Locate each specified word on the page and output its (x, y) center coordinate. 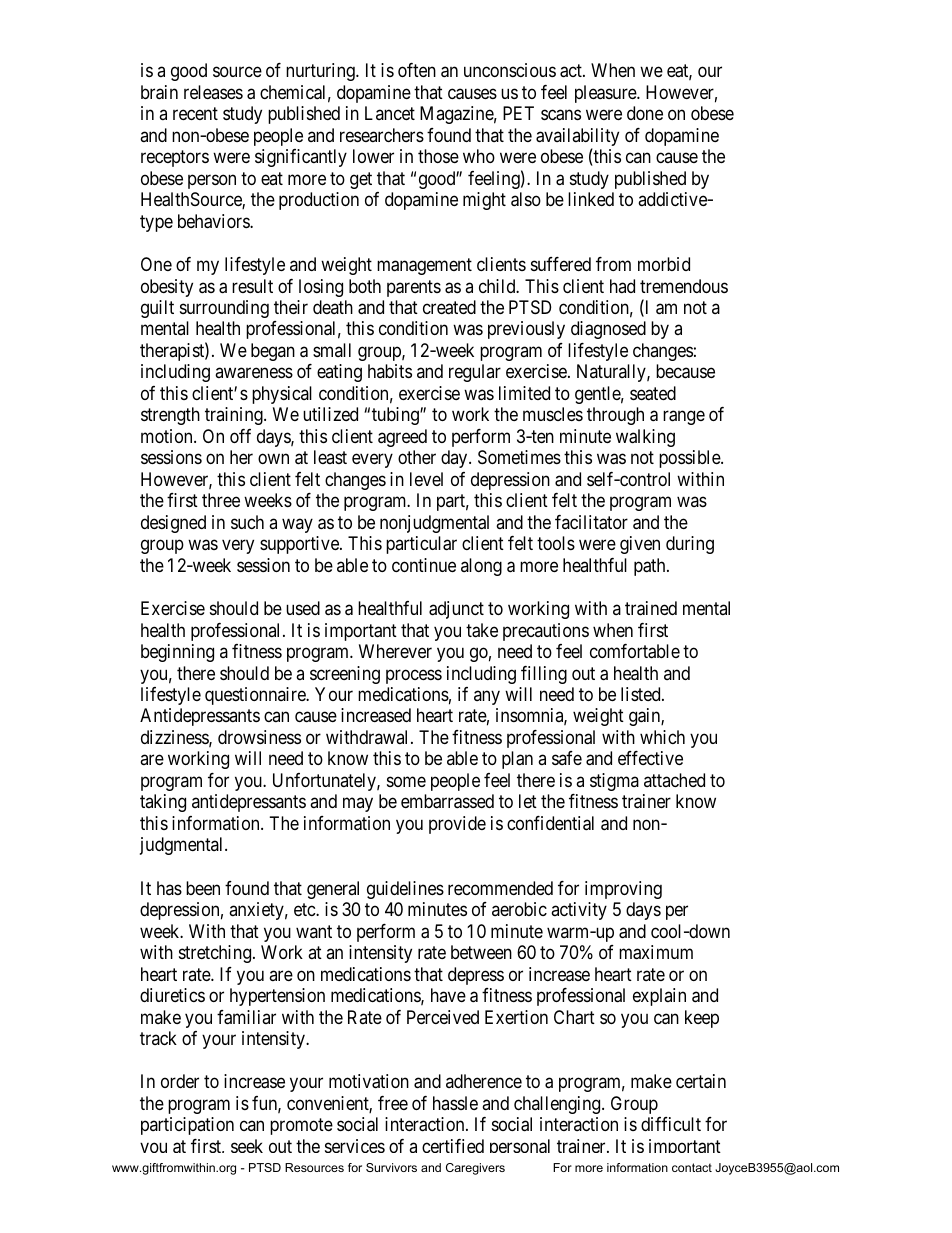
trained (651, 608)
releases (213, 92)
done (645, 113)
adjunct (456, 610)
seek (247, 1146)
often (417, 70)
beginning (177, 653)
